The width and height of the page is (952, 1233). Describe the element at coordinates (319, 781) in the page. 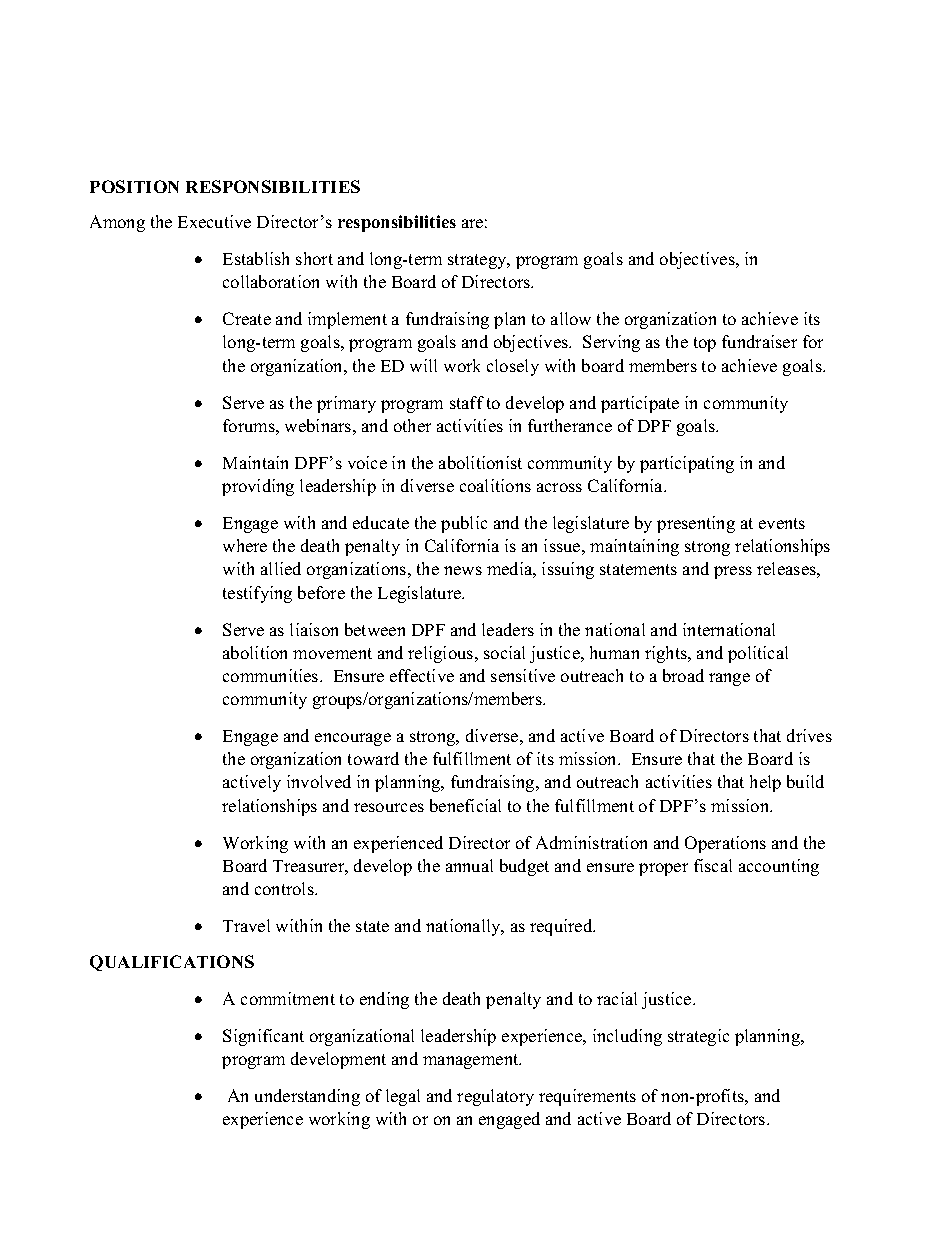

I see `involved` at that location.
